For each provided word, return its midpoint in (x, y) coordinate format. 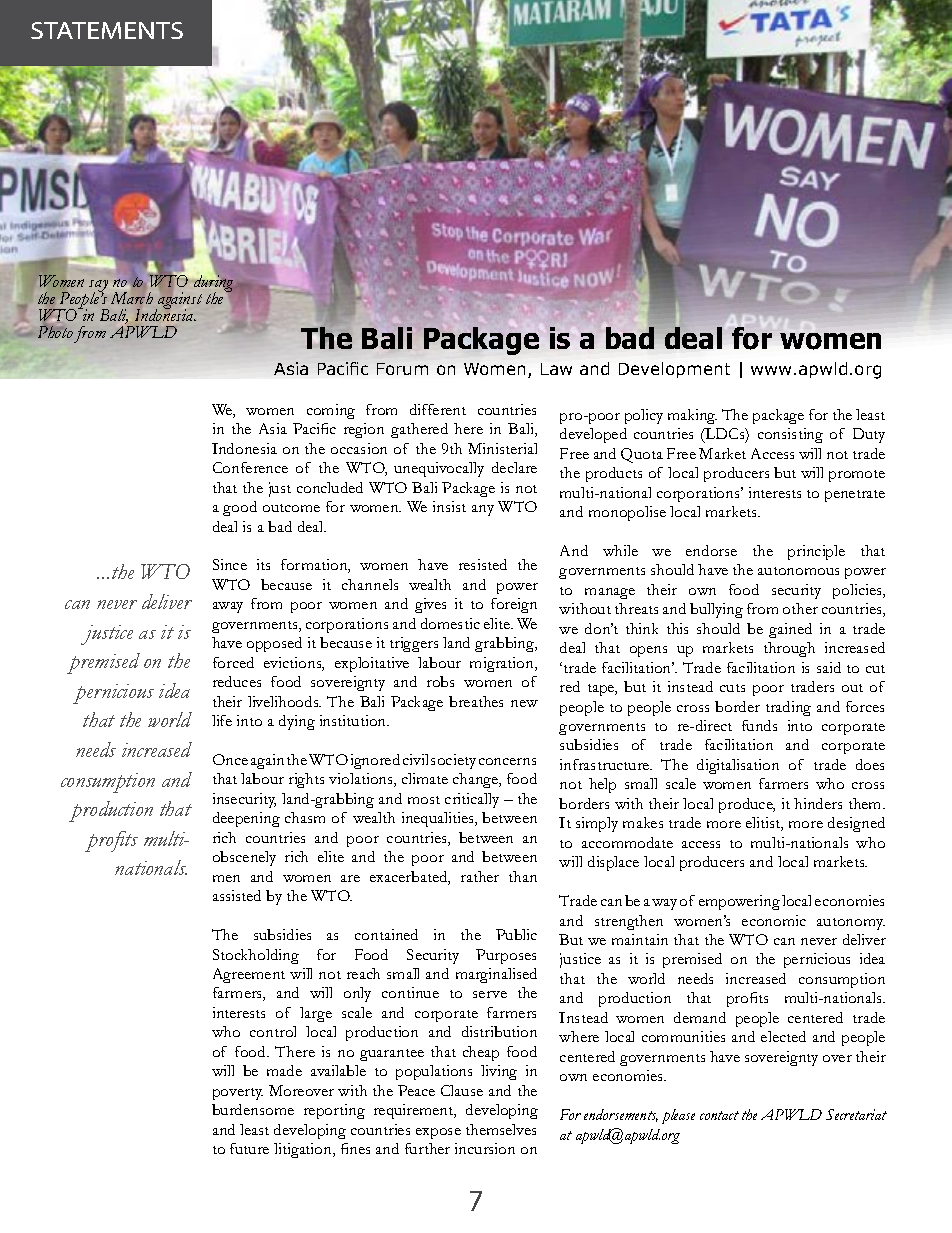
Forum (402, 369)
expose (438, 1133)
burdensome (253, 1109)
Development (674, 370)
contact (719, 1115)
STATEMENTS (107, 30)
